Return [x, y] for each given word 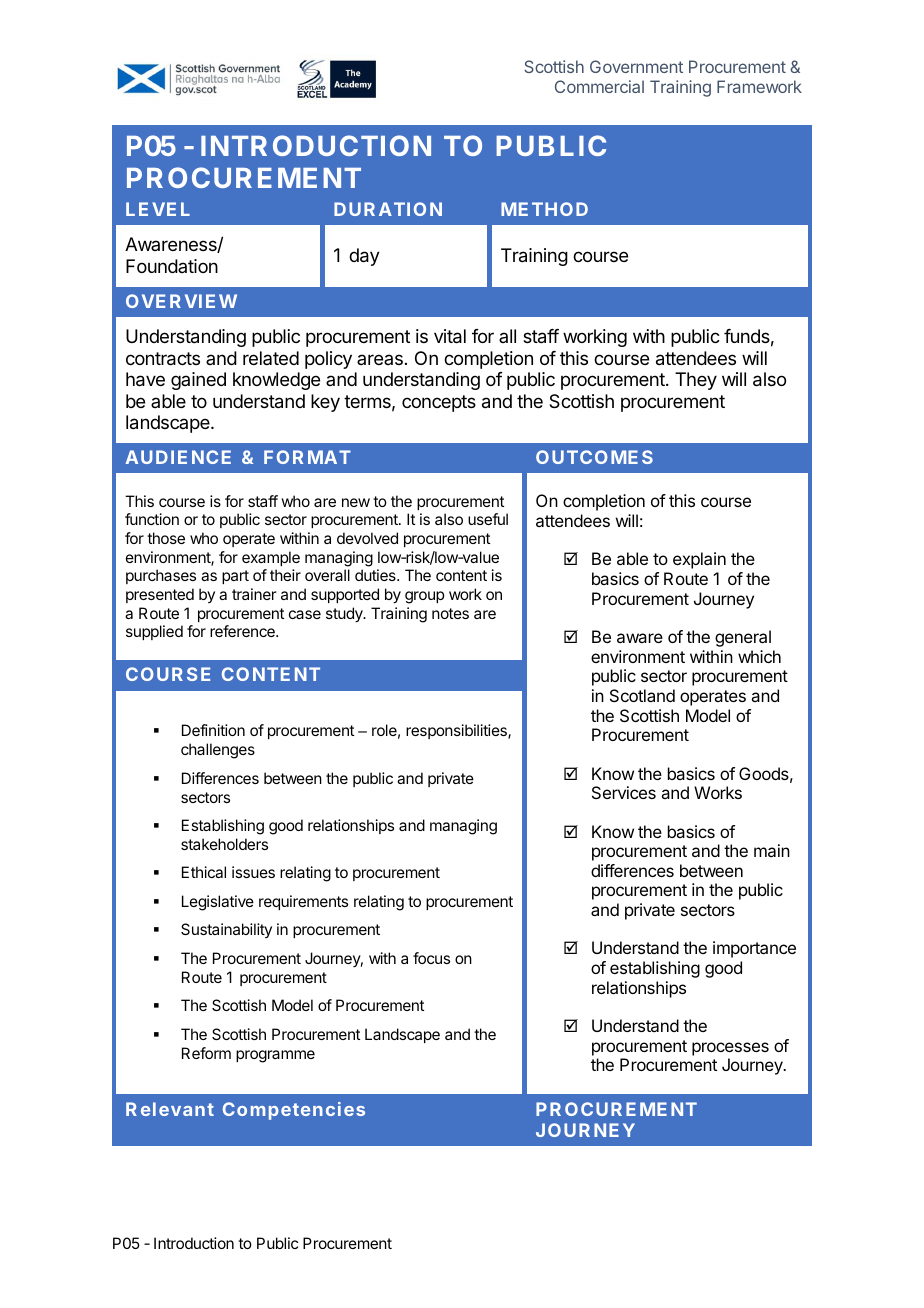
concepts [439, 403]
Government [636, 66]
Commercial [599, 86]
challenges [218, 751]
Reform [206, 1053]
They [696, 381]
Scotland [642, 695]
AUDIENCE [178, 457]
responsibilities [457, 731]
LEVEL [158, 209]
